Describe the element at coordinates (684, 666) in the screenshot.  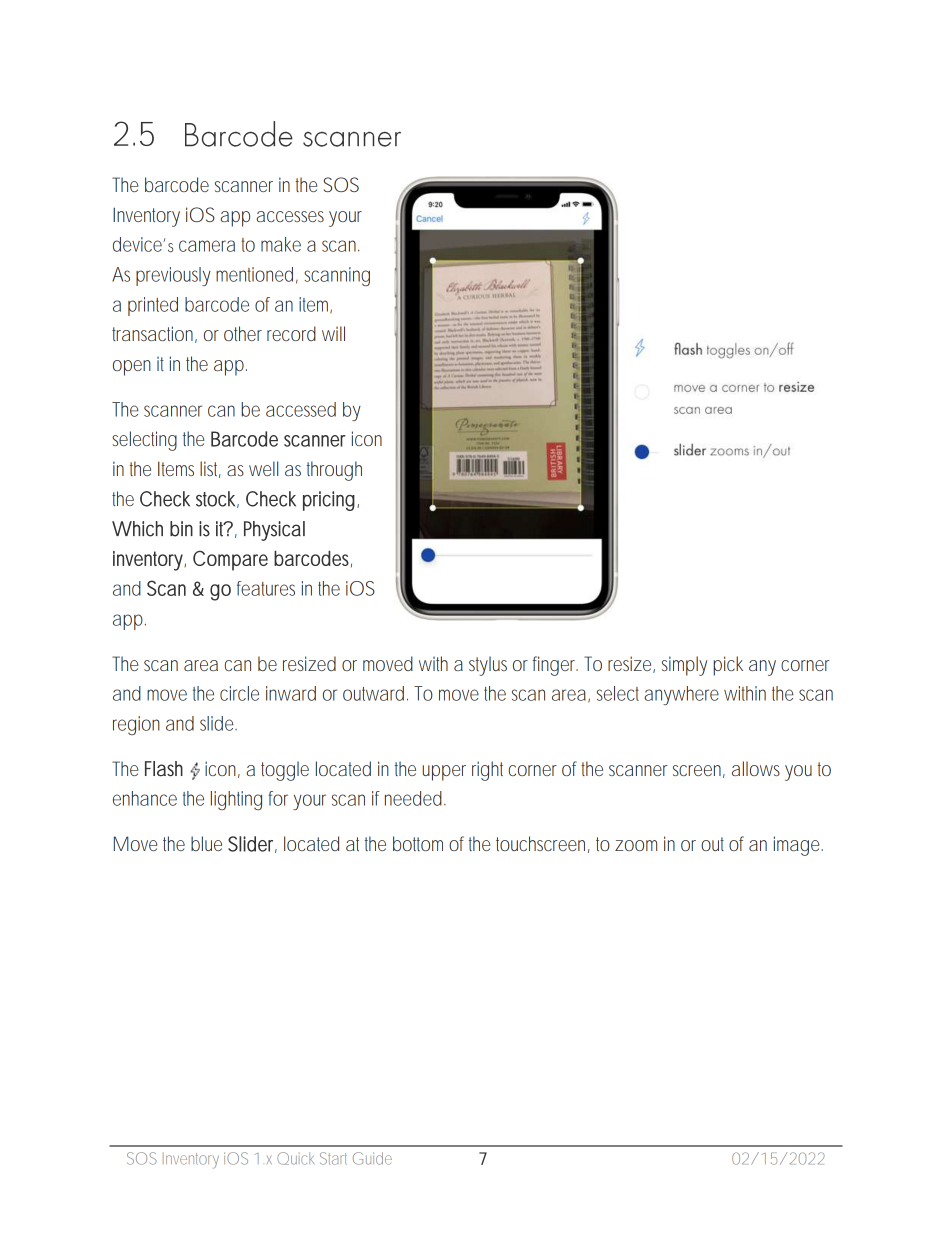
I see `simply` at that location.
